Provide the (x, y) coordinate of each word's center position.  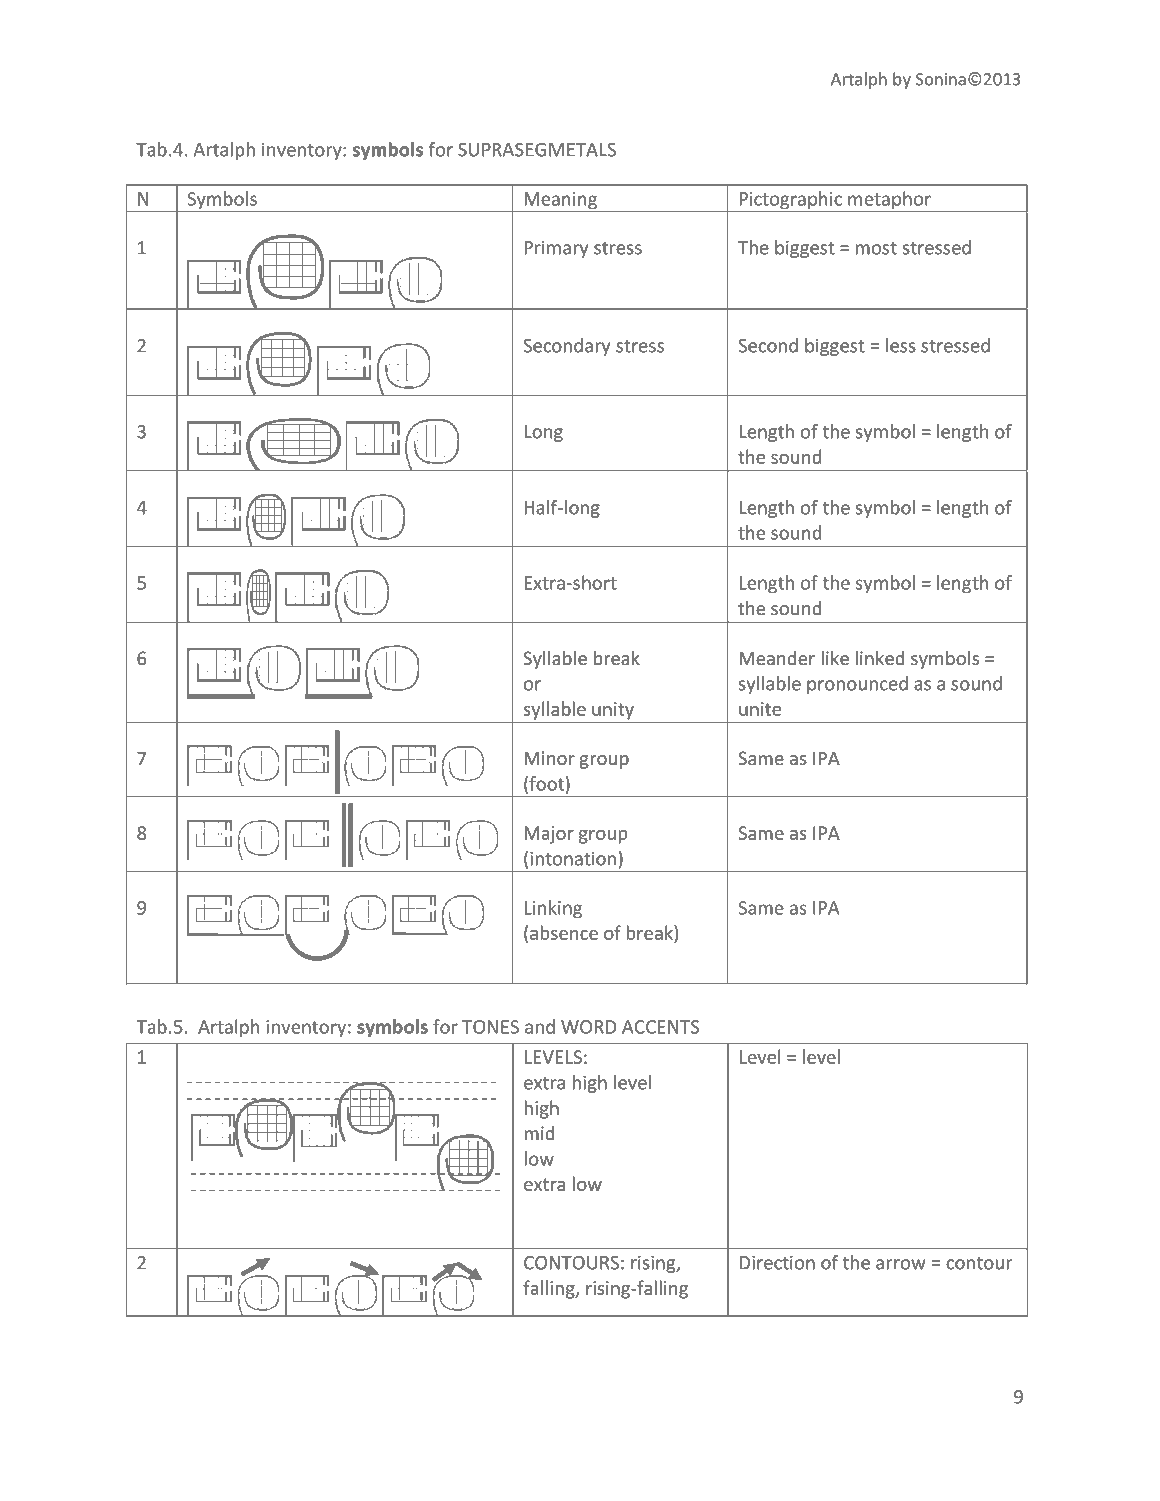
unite (760, 709)
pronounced (857, 685)
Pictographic (790, 201)
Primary (556, 249)
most (876, 248)
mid (539, 1133)
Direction (777, 1262)
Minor (549, 758)
